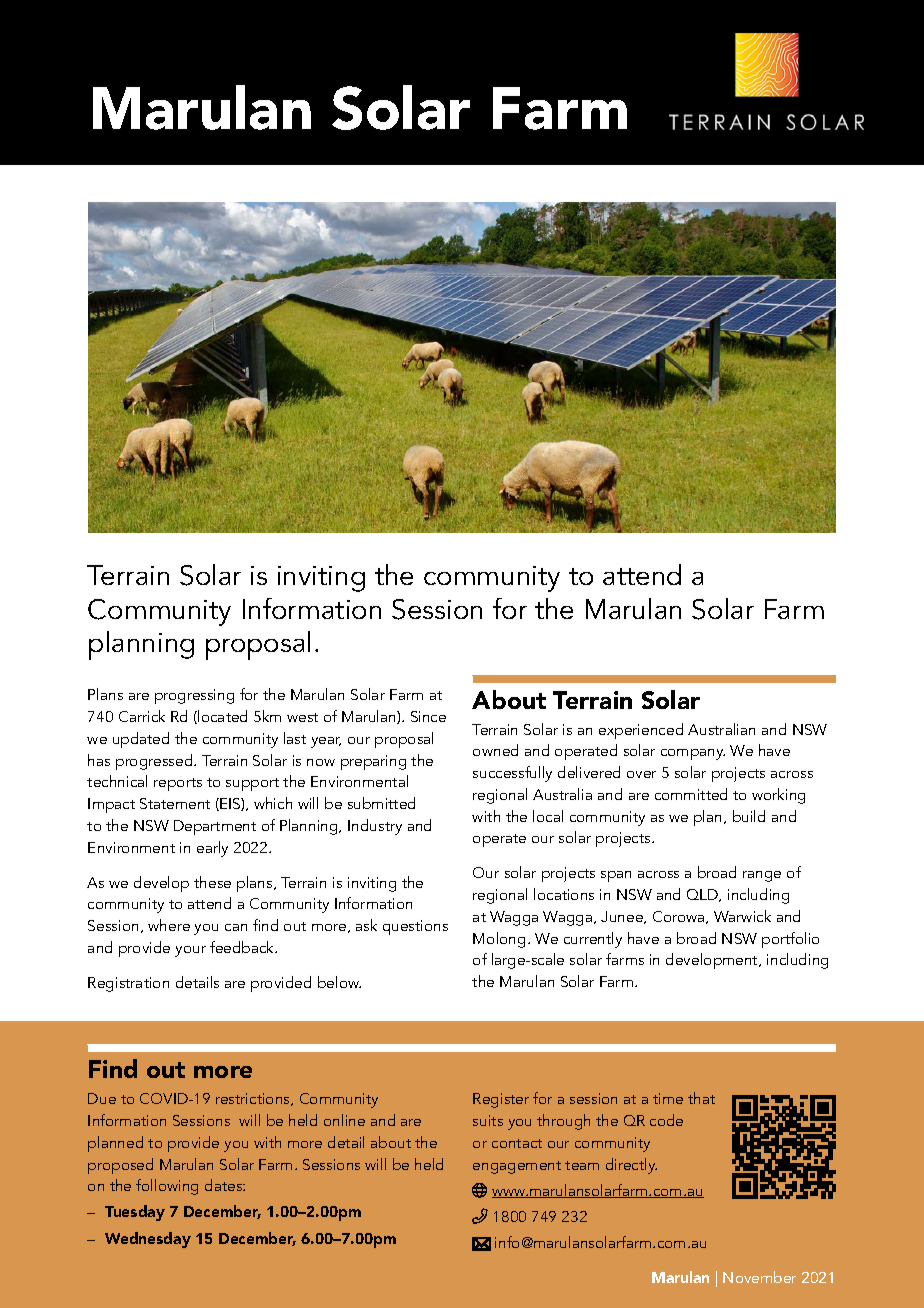 The height and width of the screenshot is (1308, 924). What do you see at coordinates (704, 895) in the screenshot?
I see `QLD` at bounding box center [704, 895].
